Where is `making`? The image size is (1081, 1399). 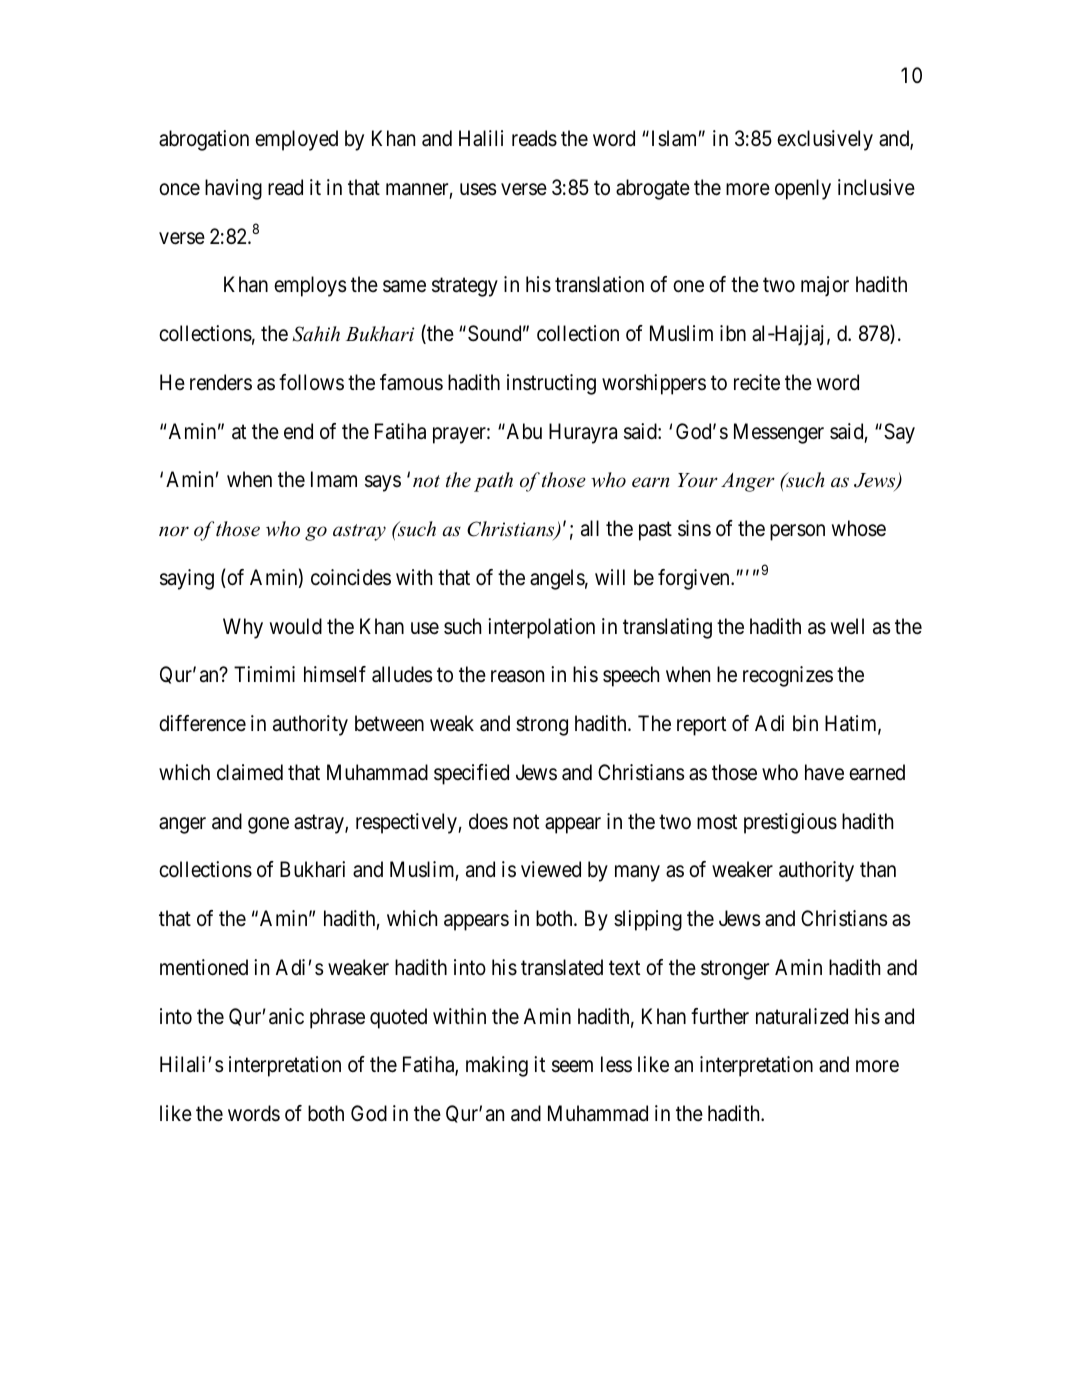 making is located at coordinates (497, 1066).
